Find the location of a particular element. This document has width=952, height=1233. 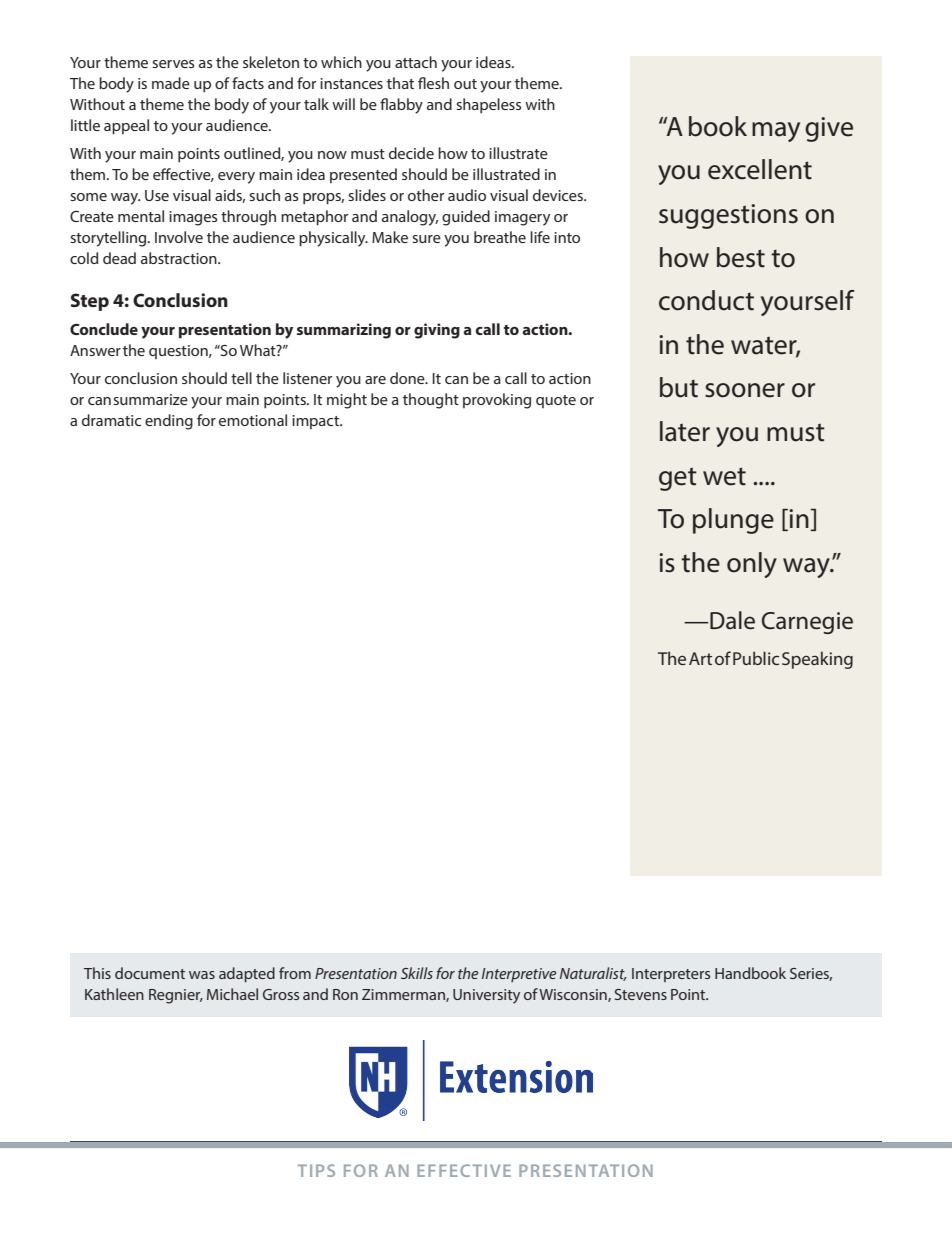

TIPS is located at coordinates (316, 1170).
